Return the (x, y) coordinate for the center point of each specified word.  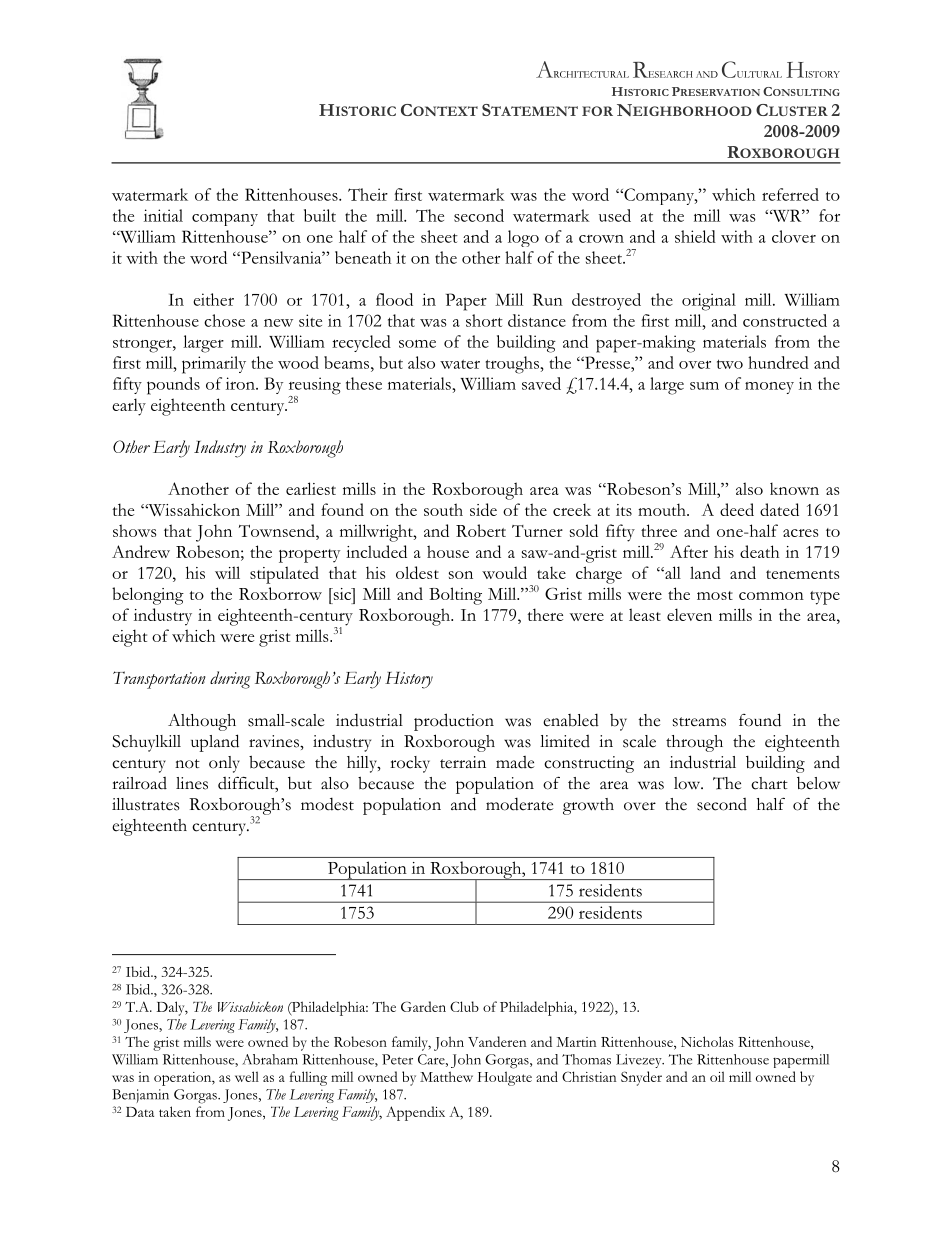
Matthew (446, 1076)
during (230, 680)
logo (523, 238)
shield (695, 236)
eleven (689, 614)
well (247, 1076)
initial (163, 215)
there (545, 614)
